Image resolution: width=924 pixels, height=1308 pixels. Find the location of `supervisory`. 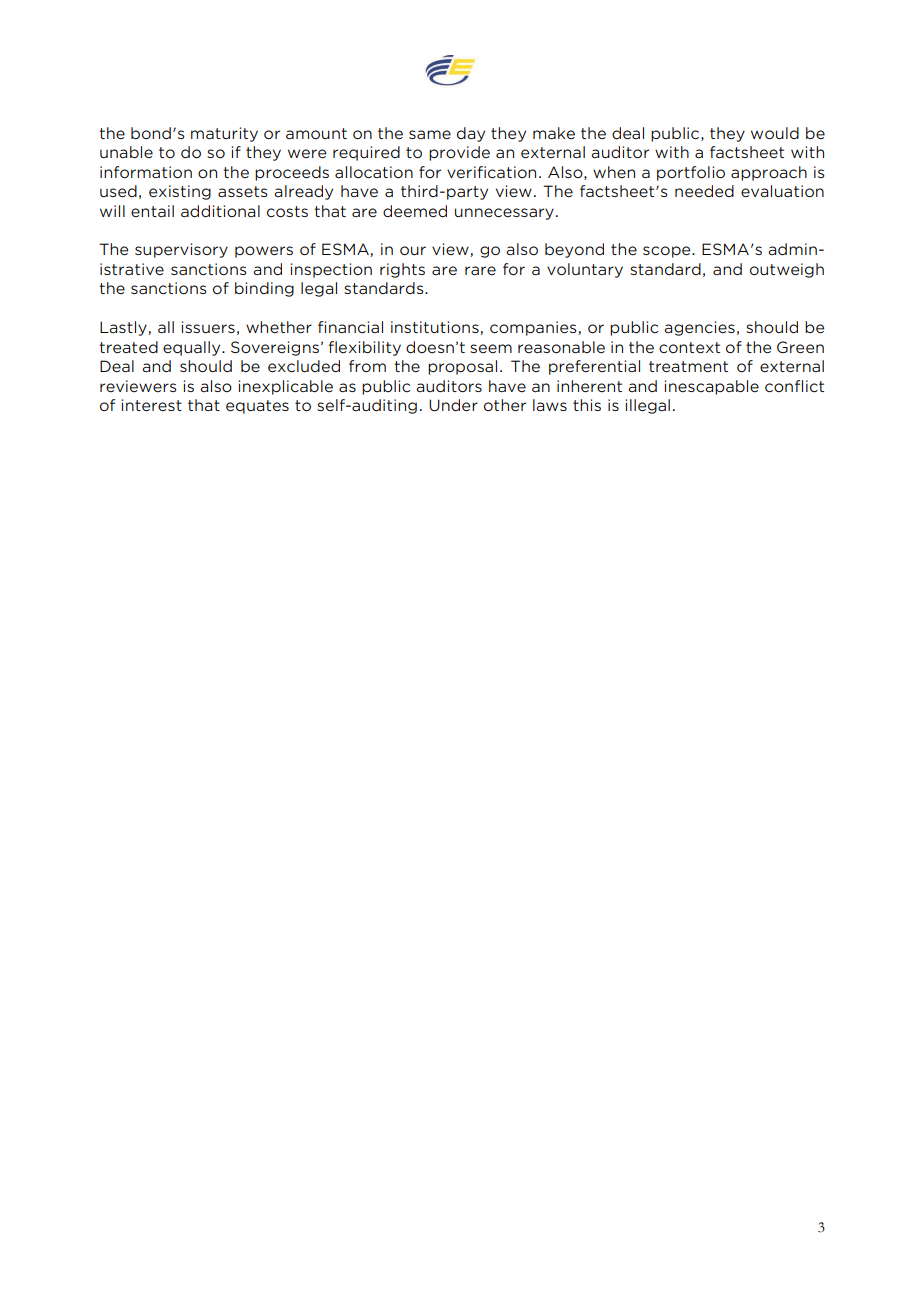

supervisory is located at coordinates (181, 250).
